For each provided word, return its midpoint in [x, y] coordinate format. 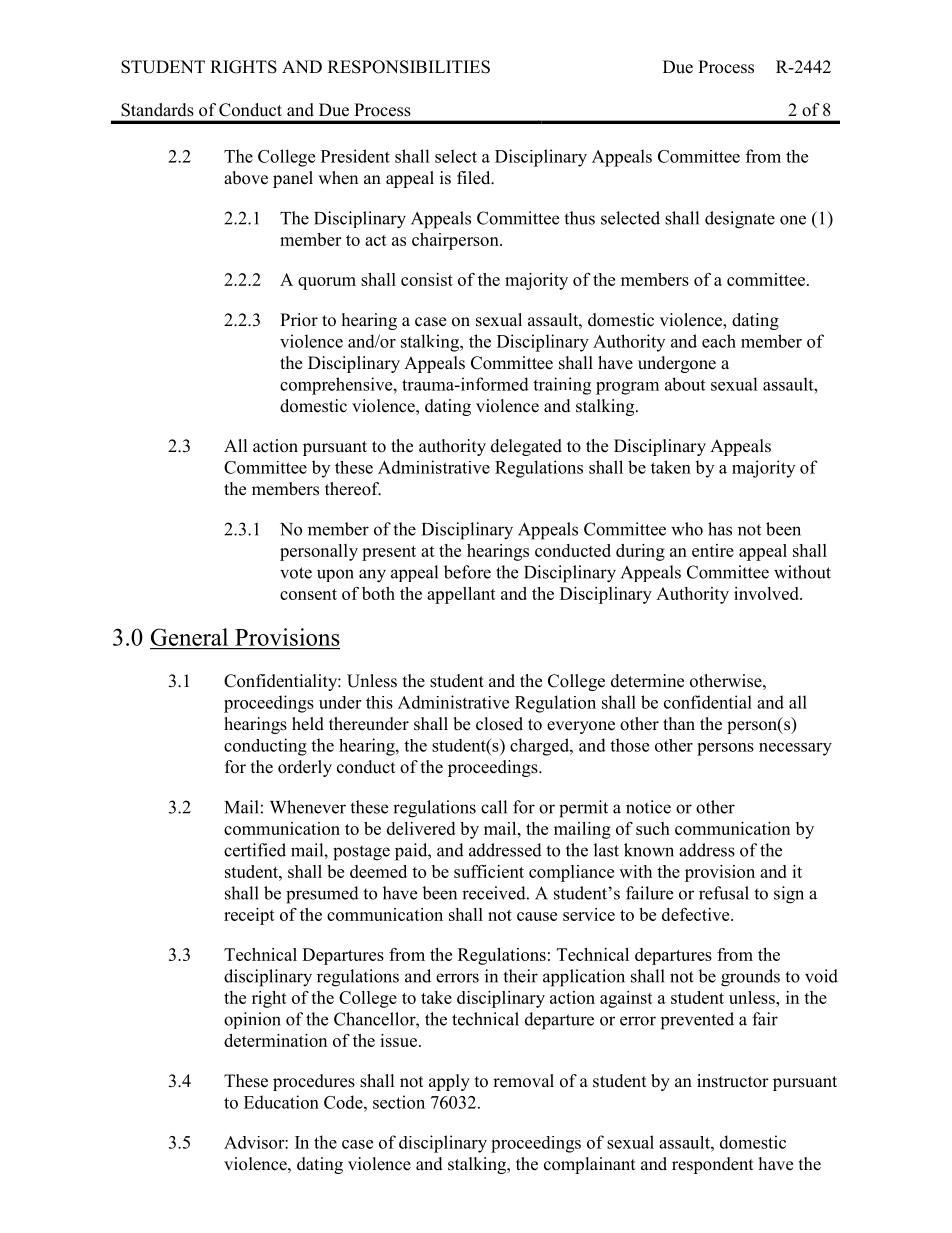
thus [579, 218]
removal [523, 1081]
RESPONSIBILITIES [409, 67]
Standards [157, 110]
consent [308, 594]
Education [281, 1102]
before [467, 572]
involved [767, 593]
